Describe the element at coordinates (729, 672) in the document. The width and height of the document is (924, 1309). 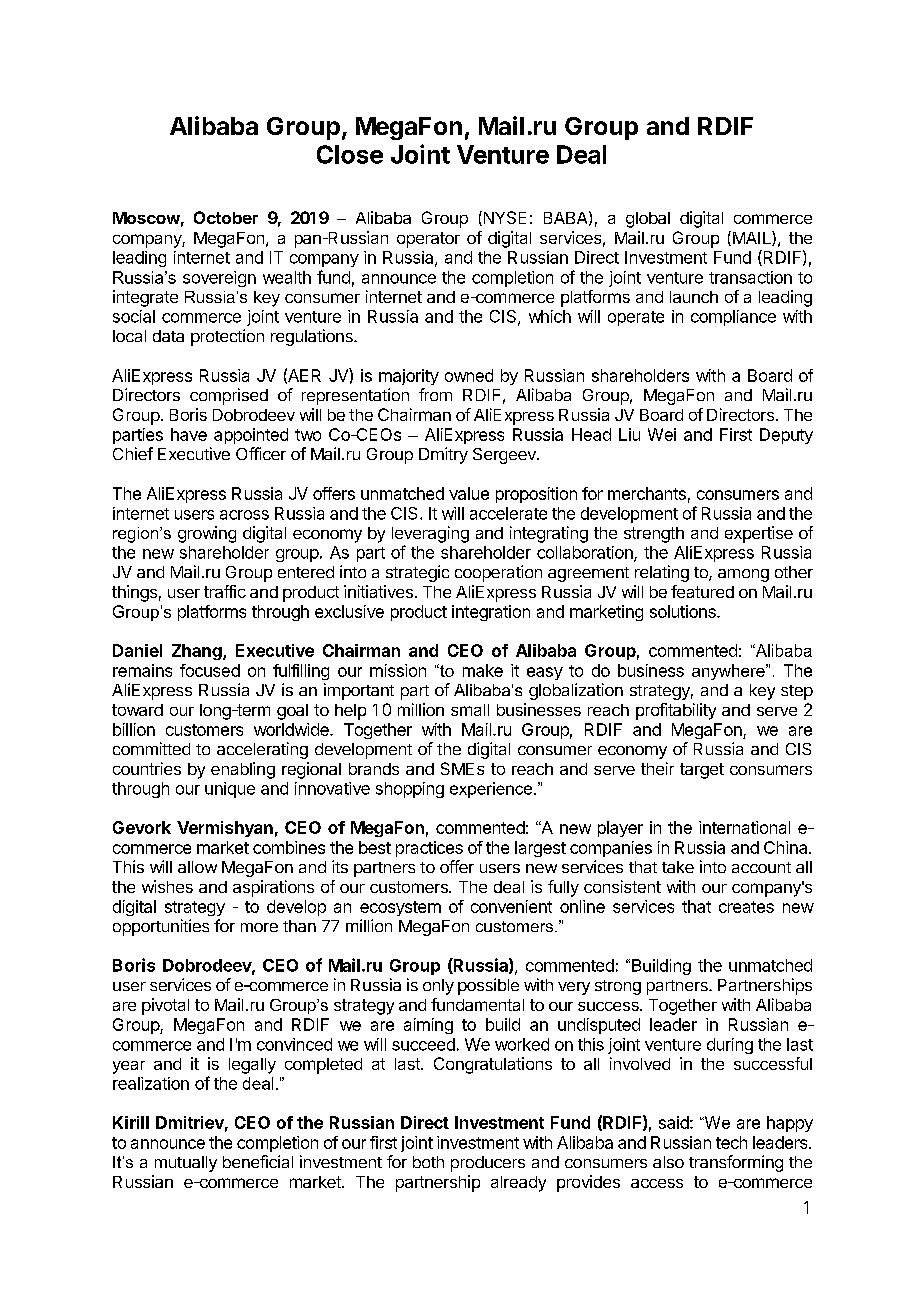
I see `anywhere` at that location.
